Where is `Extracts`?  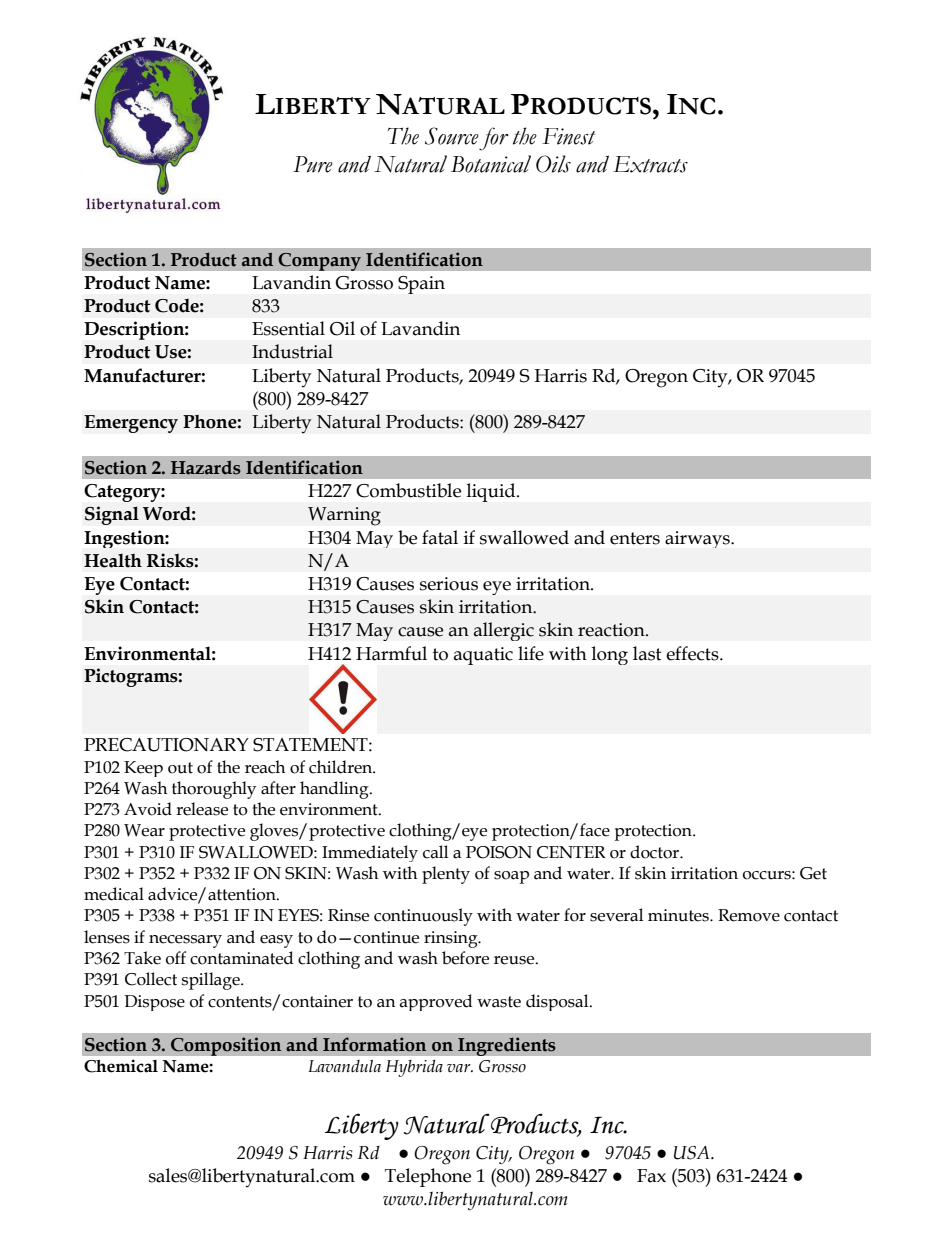 Extracts is located at coordinates (650, 164).
